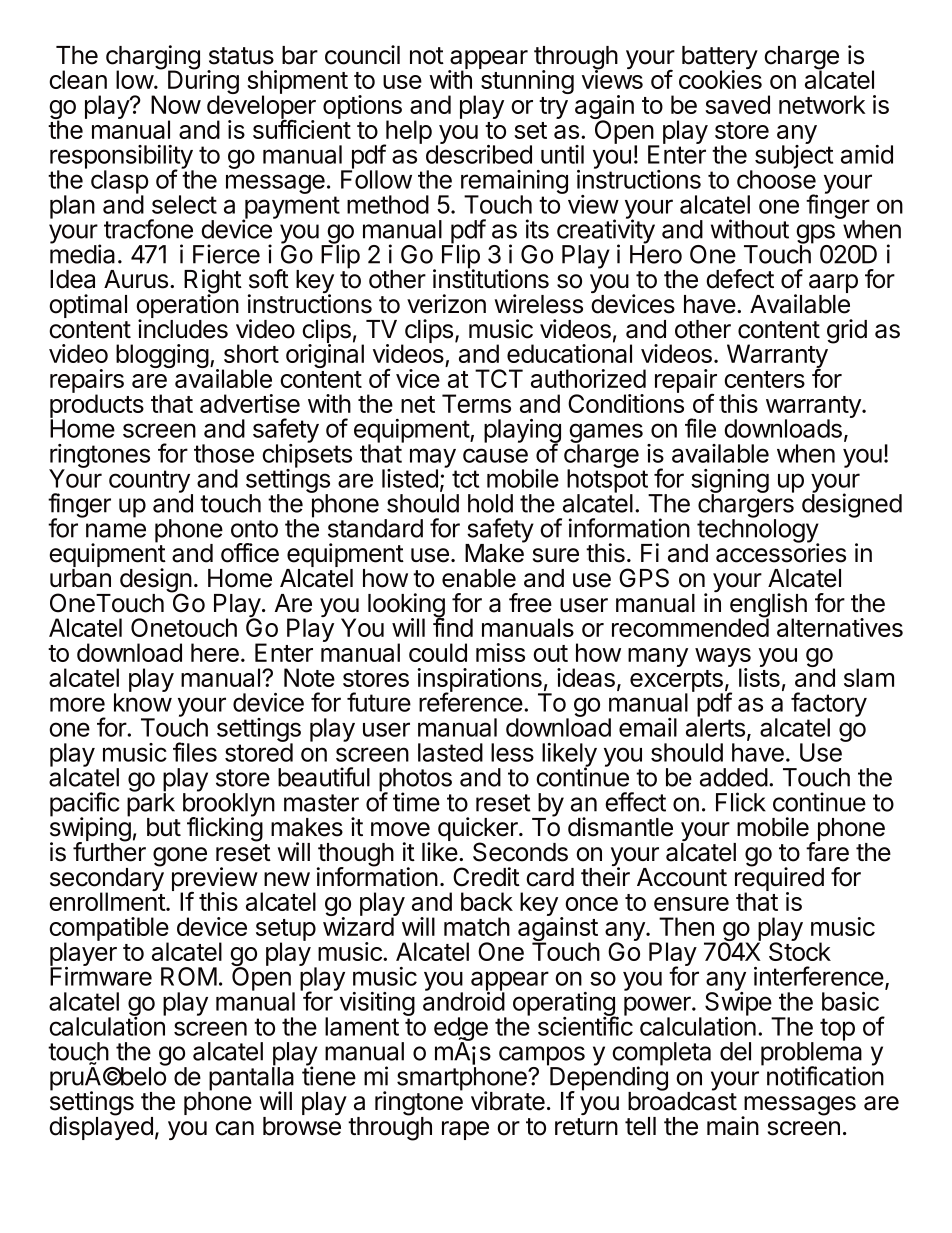 The width and height of the document is (952, 1233). What do you see at coordinates (479, 830) in the document?
I see `quicker` at bounding box center [479, 830].
